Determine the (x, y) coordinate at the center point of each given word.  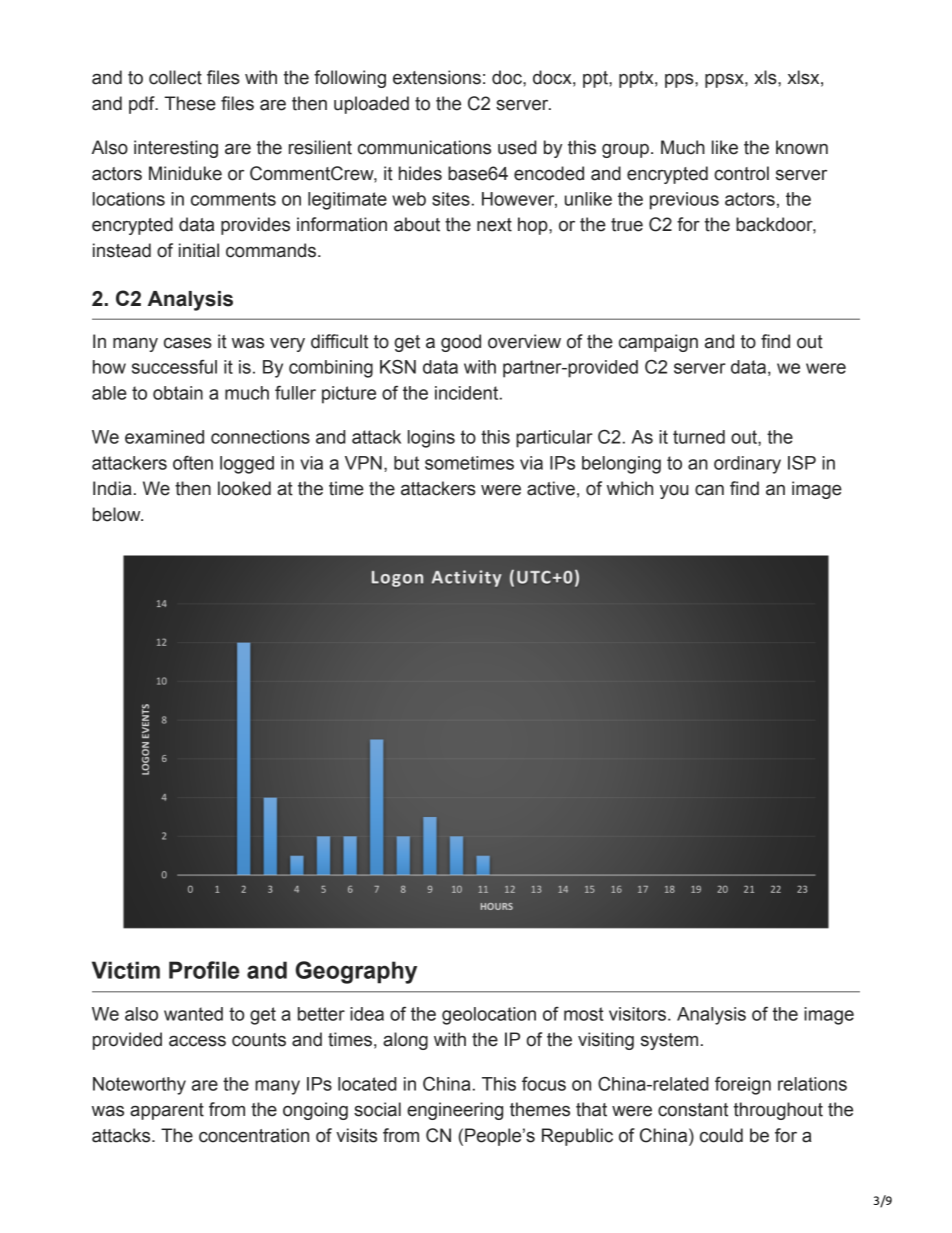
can (709, 490)
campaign (658, 343)
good (461, 343)
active (551, 488)
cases (188, 343)
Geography (356, 972)
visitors (639, 1014)
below (118, 514)
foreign (743, 1086)
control (741, 173)
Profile (204, 970)
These (190, 103)
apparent (167, 1111)
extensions (437, 77)
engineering (455, 1111)
